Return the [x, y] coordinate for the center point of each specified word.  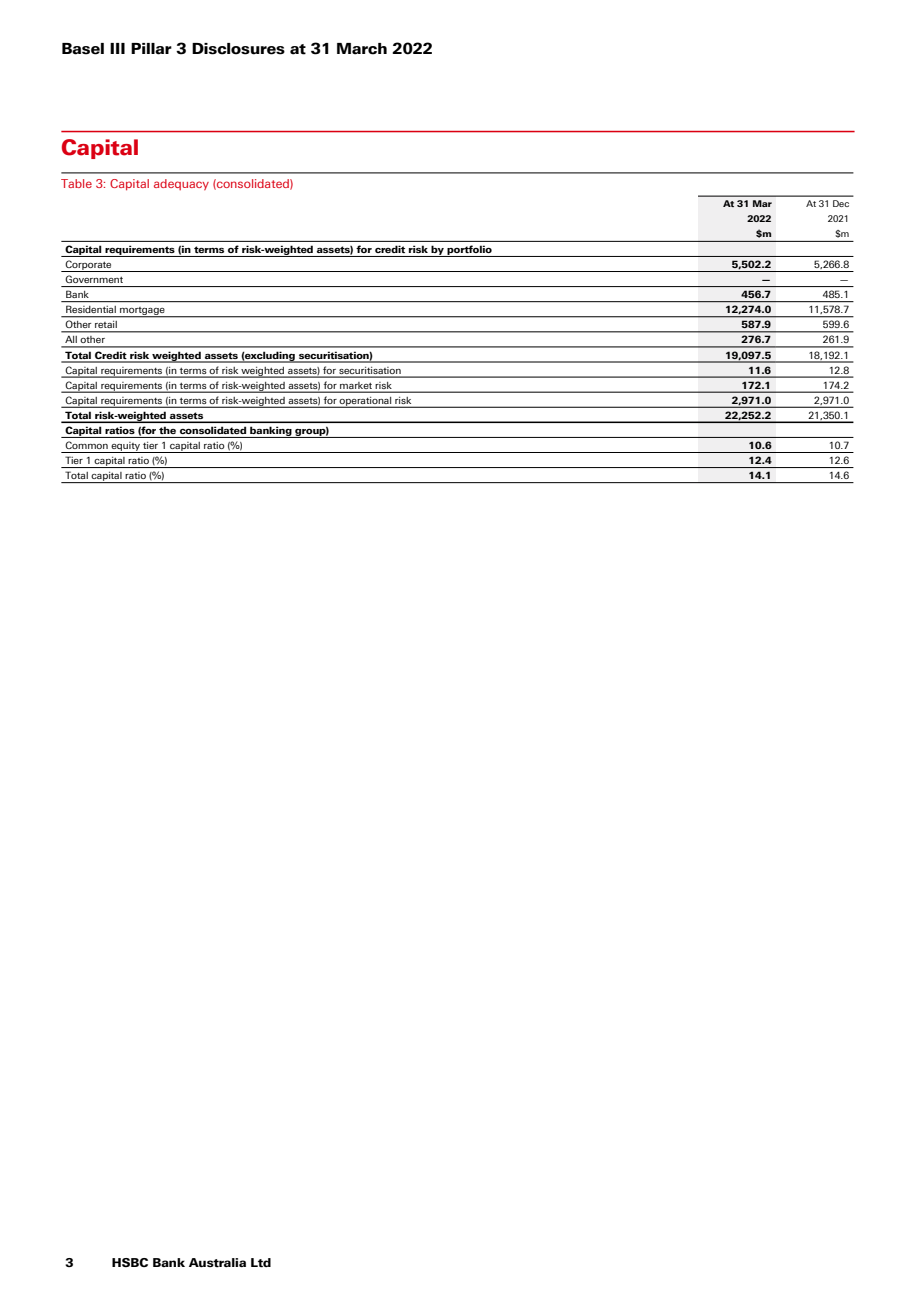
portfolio [469, 251]
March [362, 49]
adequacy [181, 184]
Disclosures [238, 49]
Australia [217, 1263]
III [117, 48]
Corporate [88, 266]
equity [125, 447]
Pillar [151, 49]
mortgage [142, 312]
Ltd [261, 1263]
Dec [841, 203]
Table [76, 183]
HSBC [130, 1262]
